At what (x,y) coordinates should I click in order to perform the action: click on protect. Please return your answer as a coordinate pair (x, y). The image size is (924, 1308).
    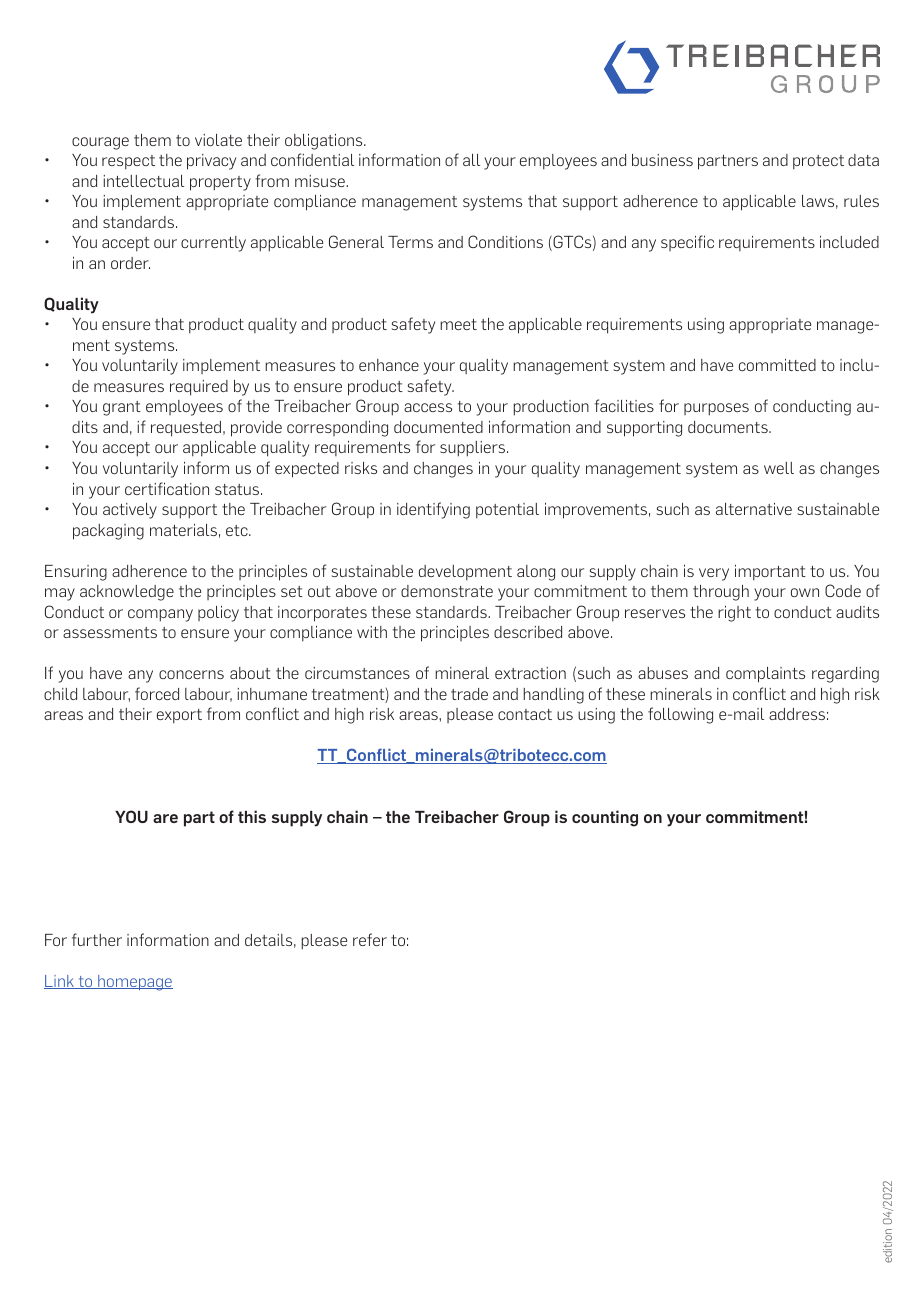
    Looking at the image, I should click on (818, 162).
